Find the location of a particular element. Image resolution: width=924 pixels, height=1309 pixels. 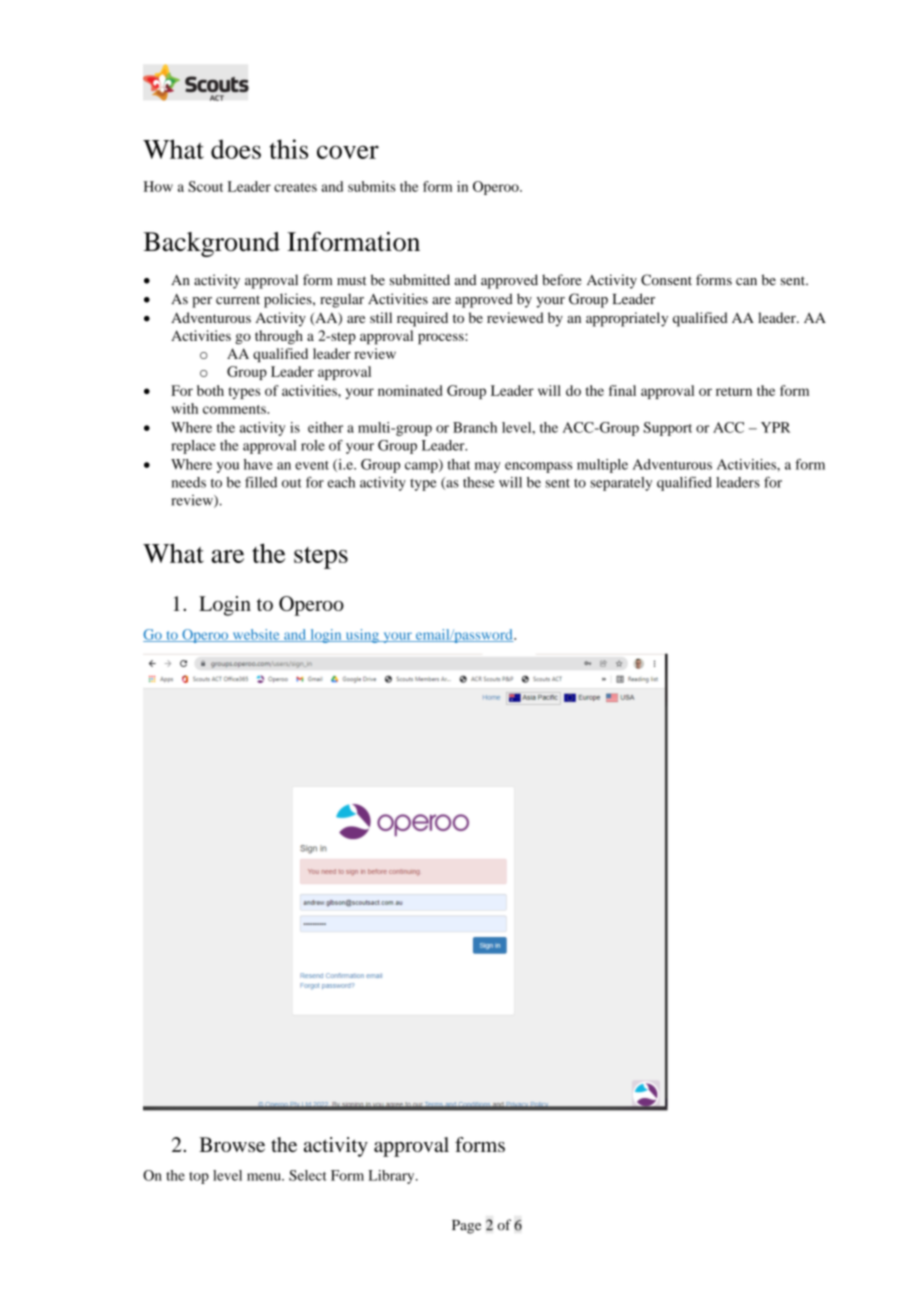

separately is located at coordinates (621, 484).
